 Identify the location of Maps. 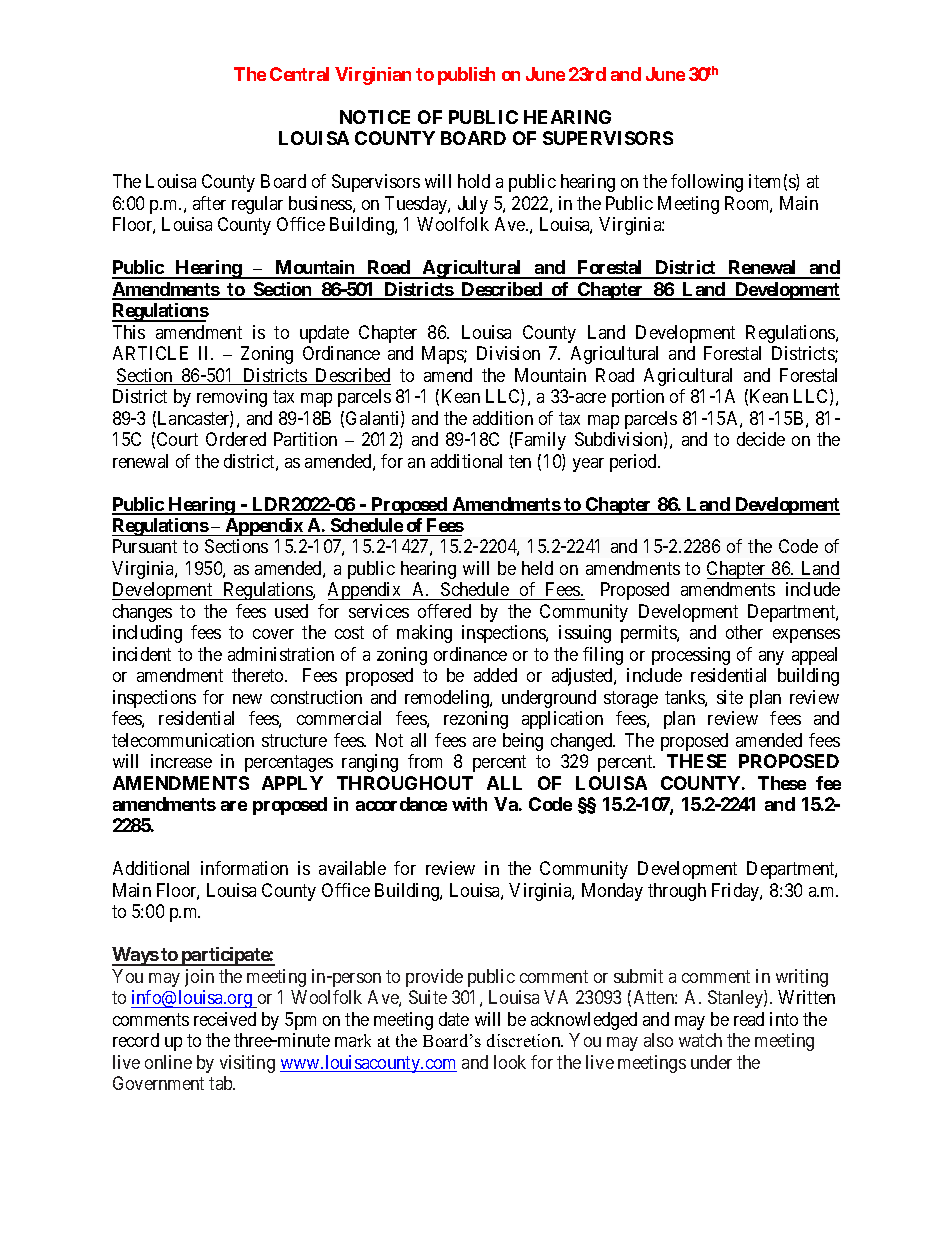
(443, 355).
